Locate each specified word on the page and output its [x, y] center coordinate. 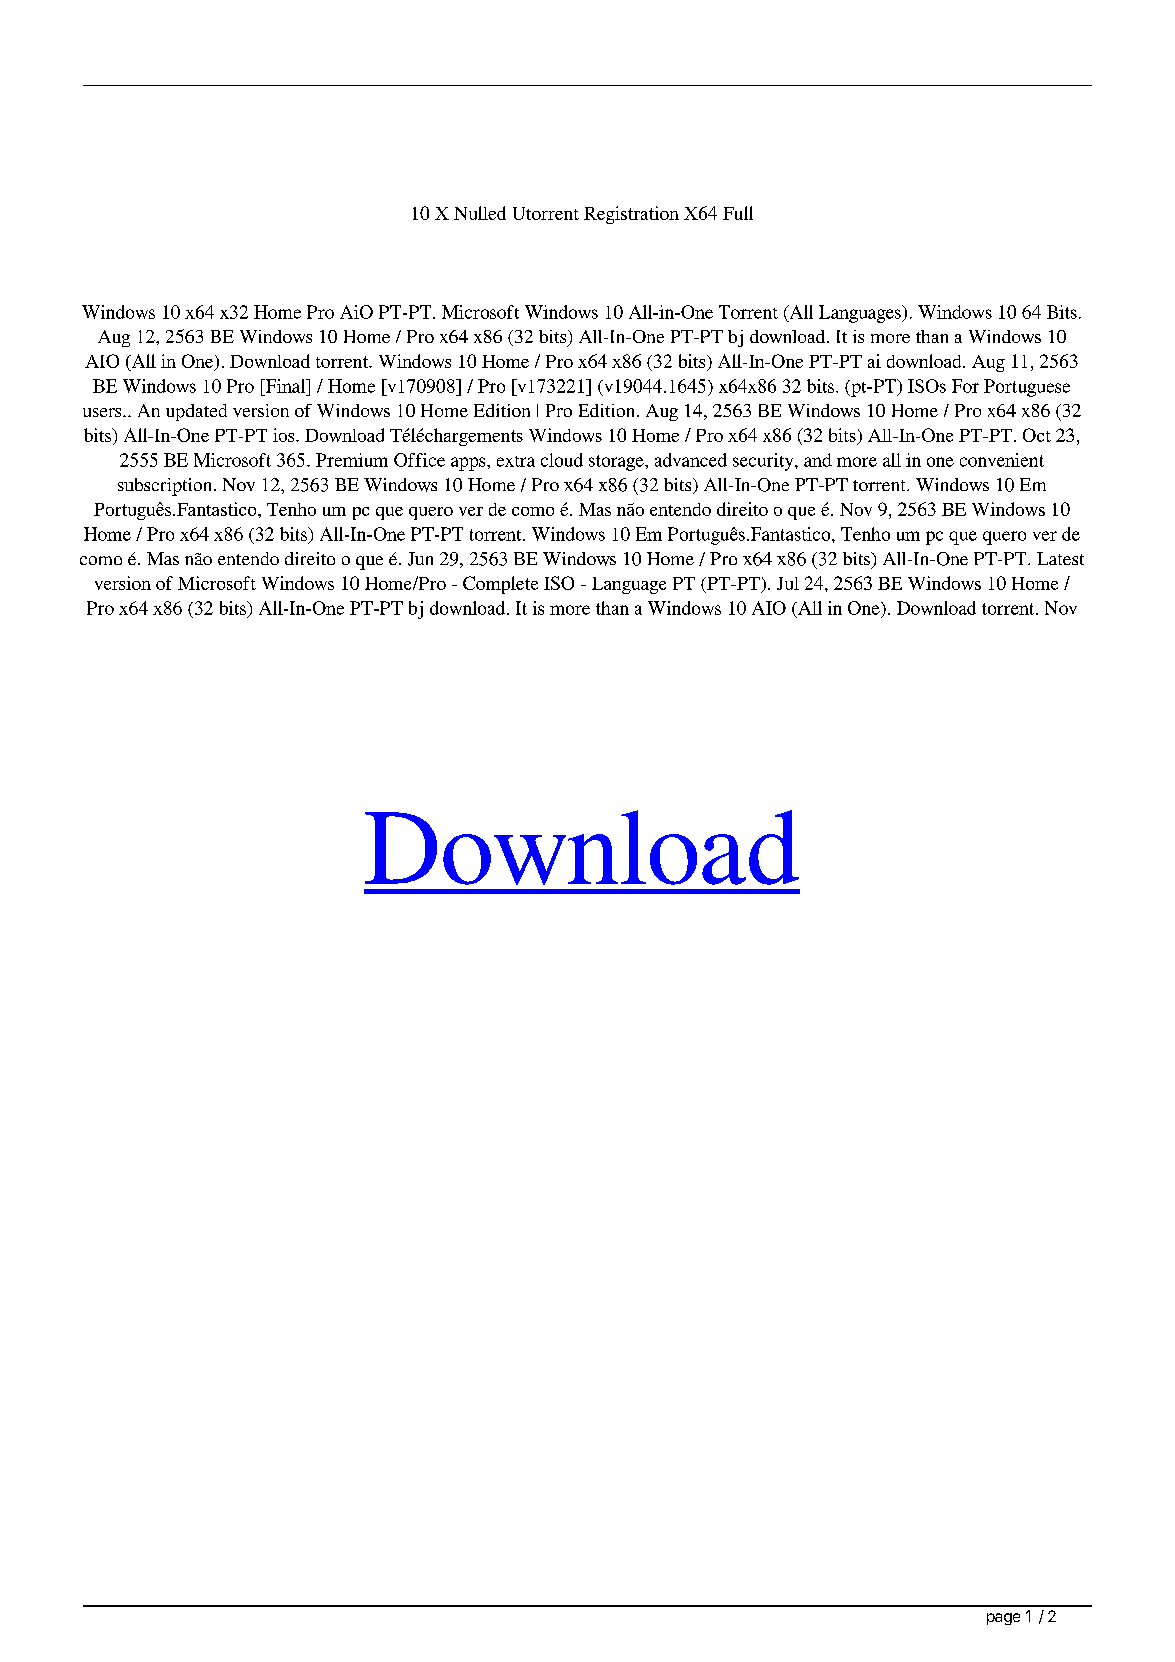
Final [285, 386]
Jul [788, 583]
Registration [631, 215]
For [965, 386]
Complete [500, 585]
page [1003, 1619]
